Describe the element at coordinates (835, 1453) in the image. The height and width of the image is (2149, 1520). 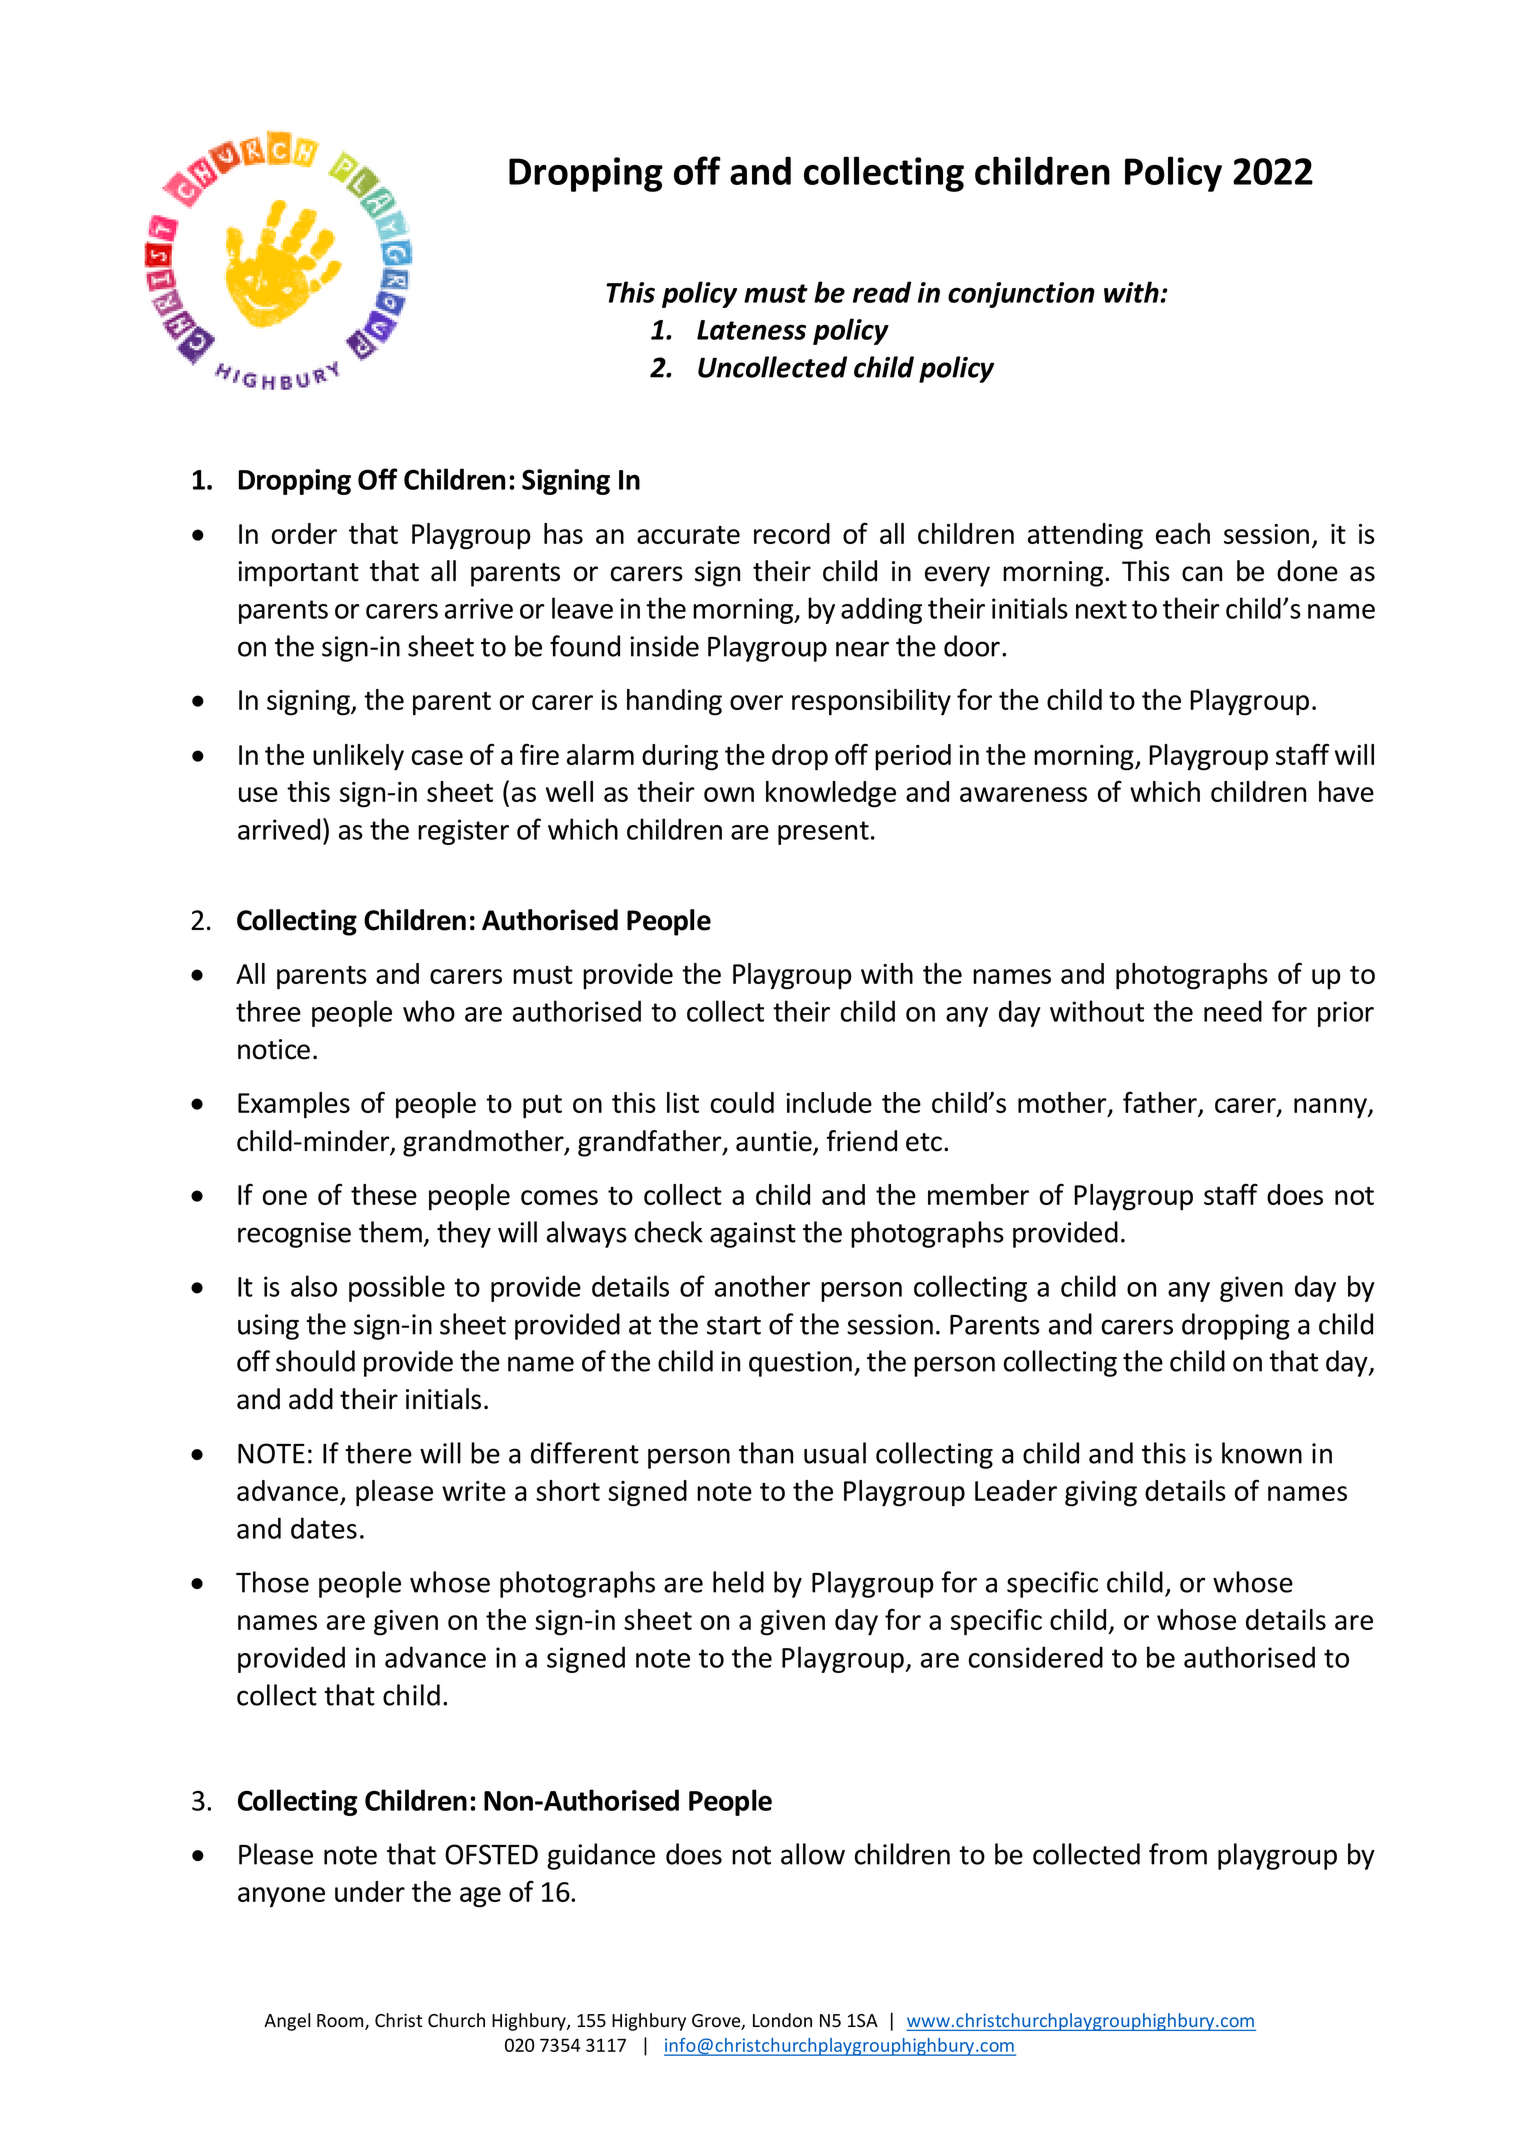
I see `usual` at that location.
